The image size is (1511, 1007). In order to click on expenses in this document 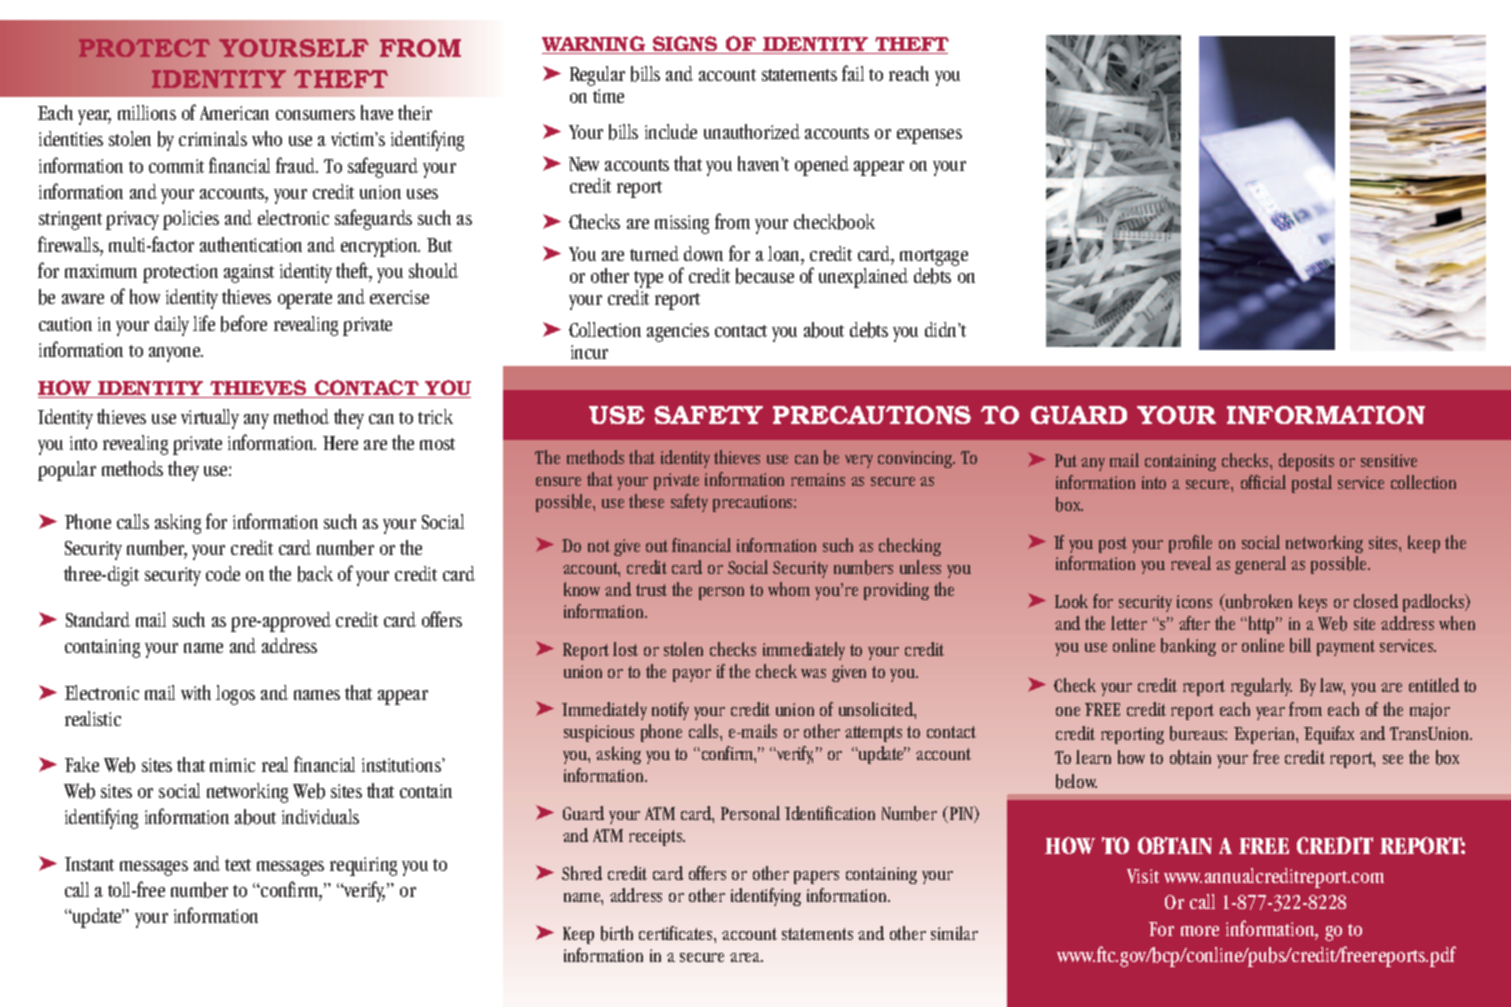, I will do `click(929, 136)`.
